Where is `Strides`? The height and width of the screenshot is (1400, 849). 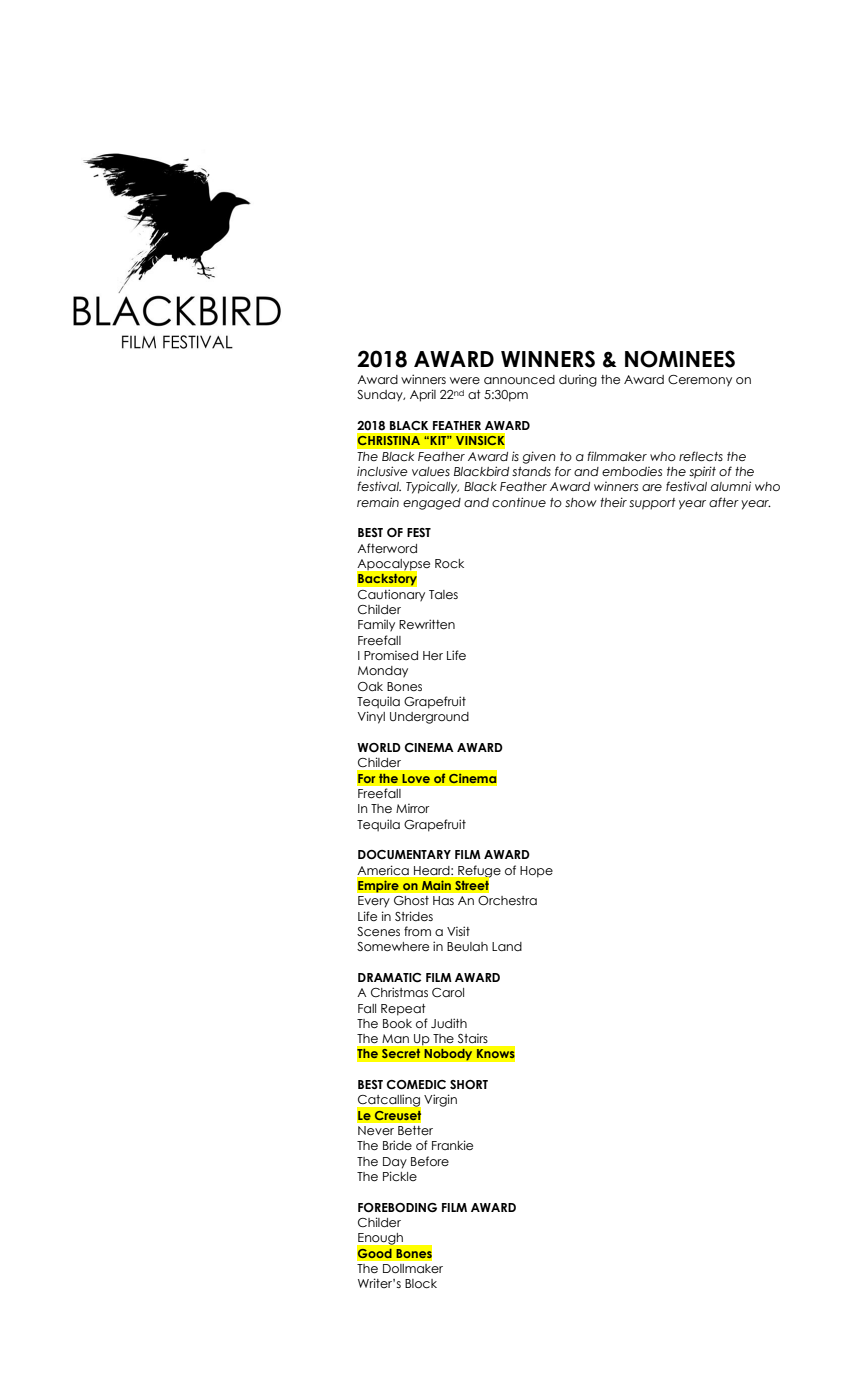
Strides is located at coordinates (414, 916).
